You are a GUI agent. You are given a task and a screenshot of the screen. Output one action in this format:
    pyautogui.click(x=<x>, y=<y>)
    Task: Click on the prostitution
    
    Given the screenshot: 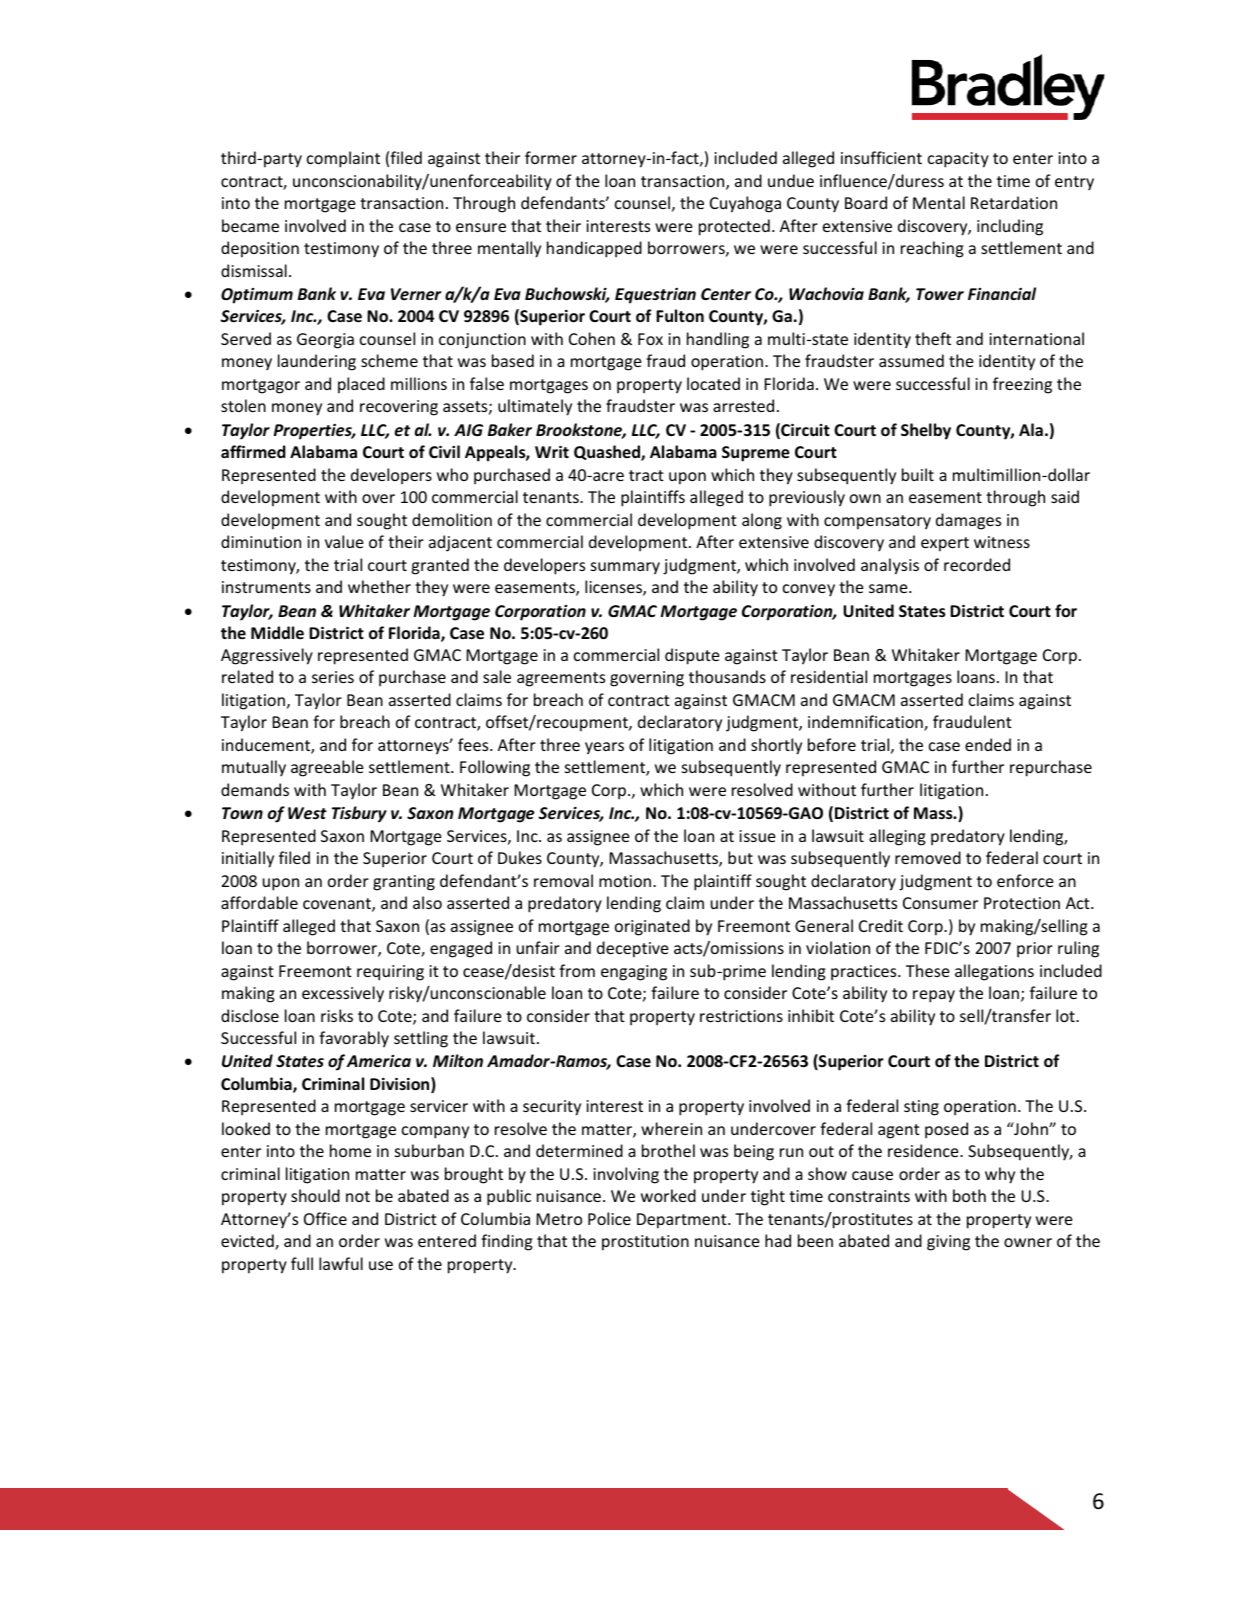 What is the action you would take?
    pyautogui.click(x=645, y=1243)
